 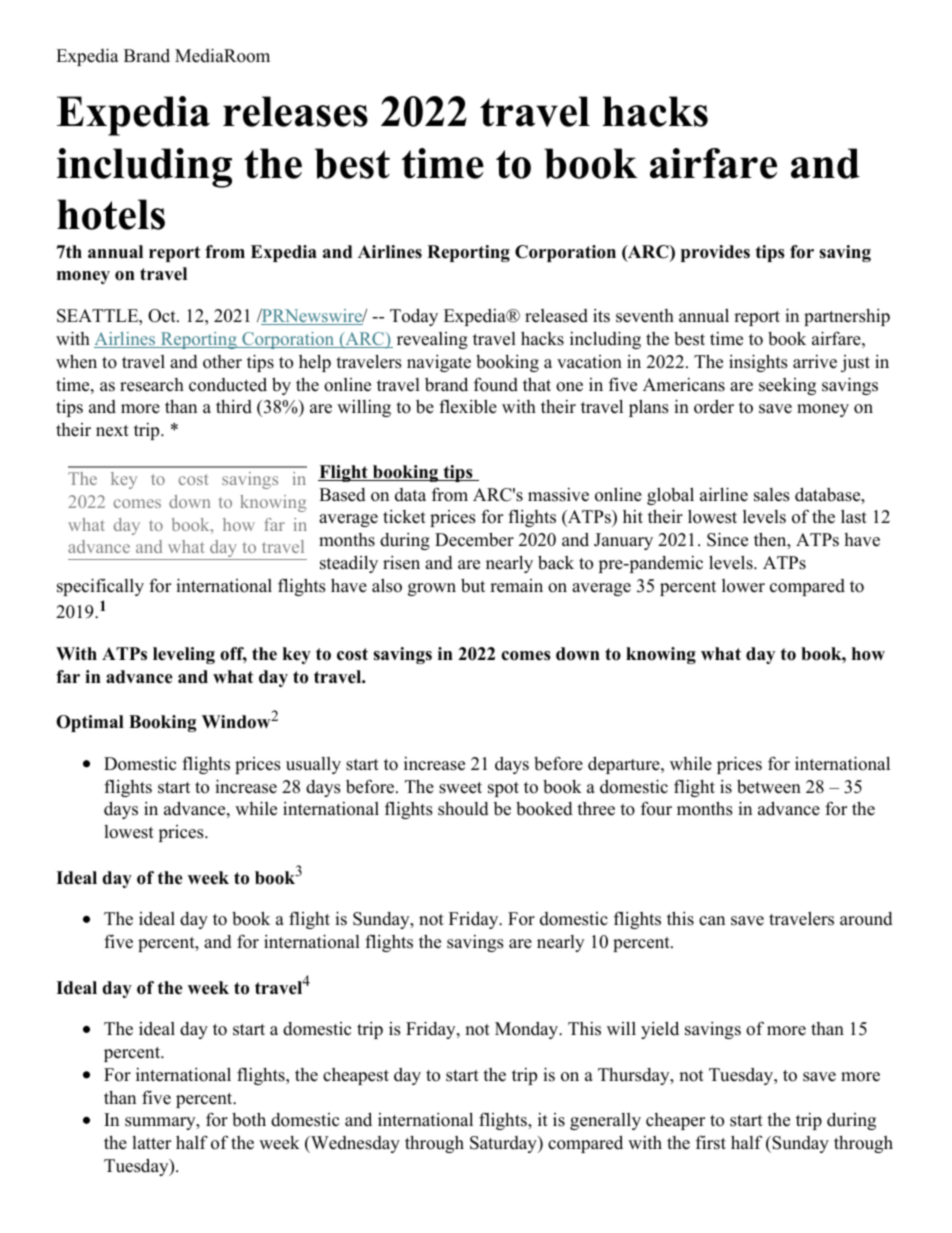 What do you see at coordinates (473, 585) in the screenshot?
I see `but` at bounding box center [473, 585].
